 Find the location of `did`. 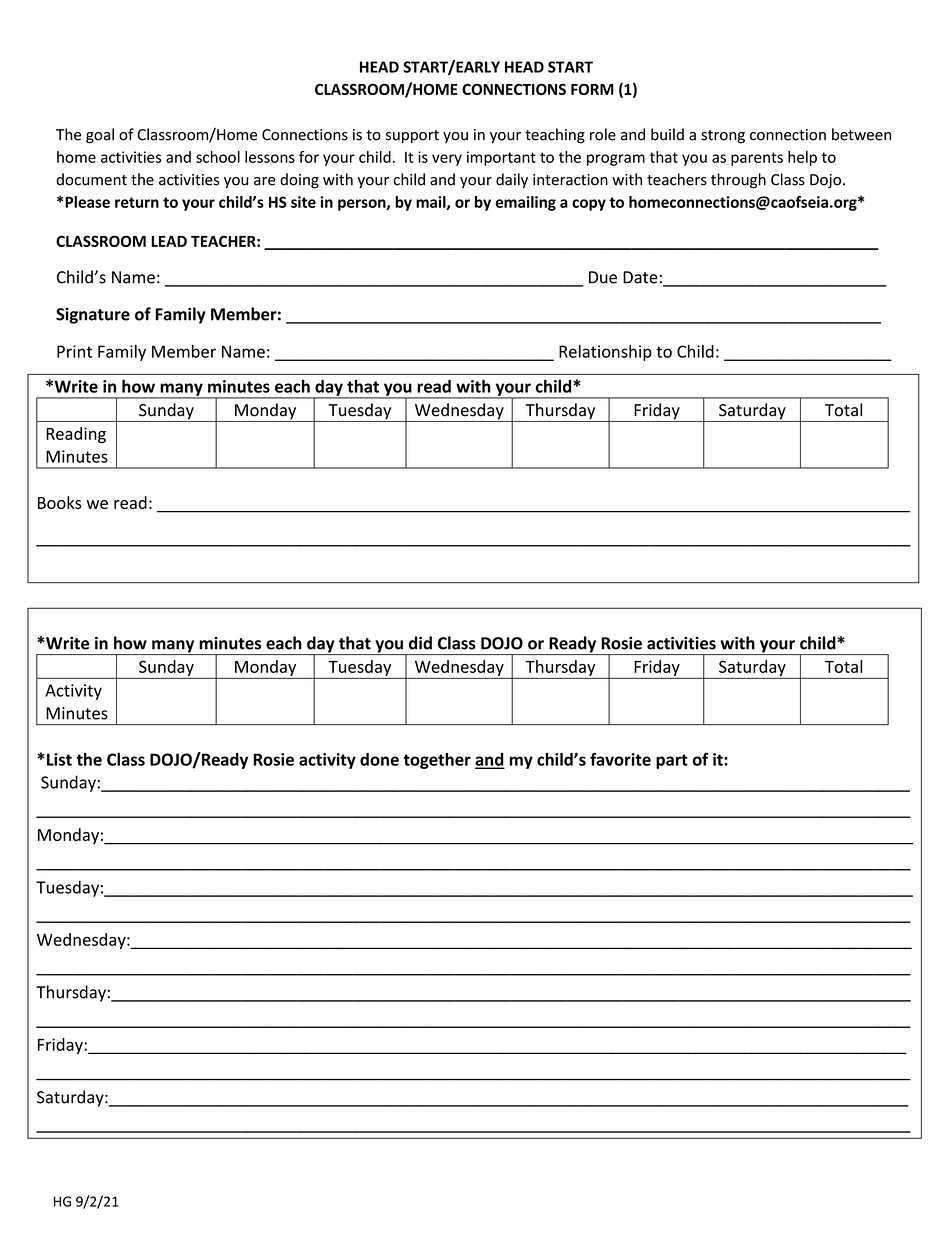

did is located at coordinates (420, 643).
